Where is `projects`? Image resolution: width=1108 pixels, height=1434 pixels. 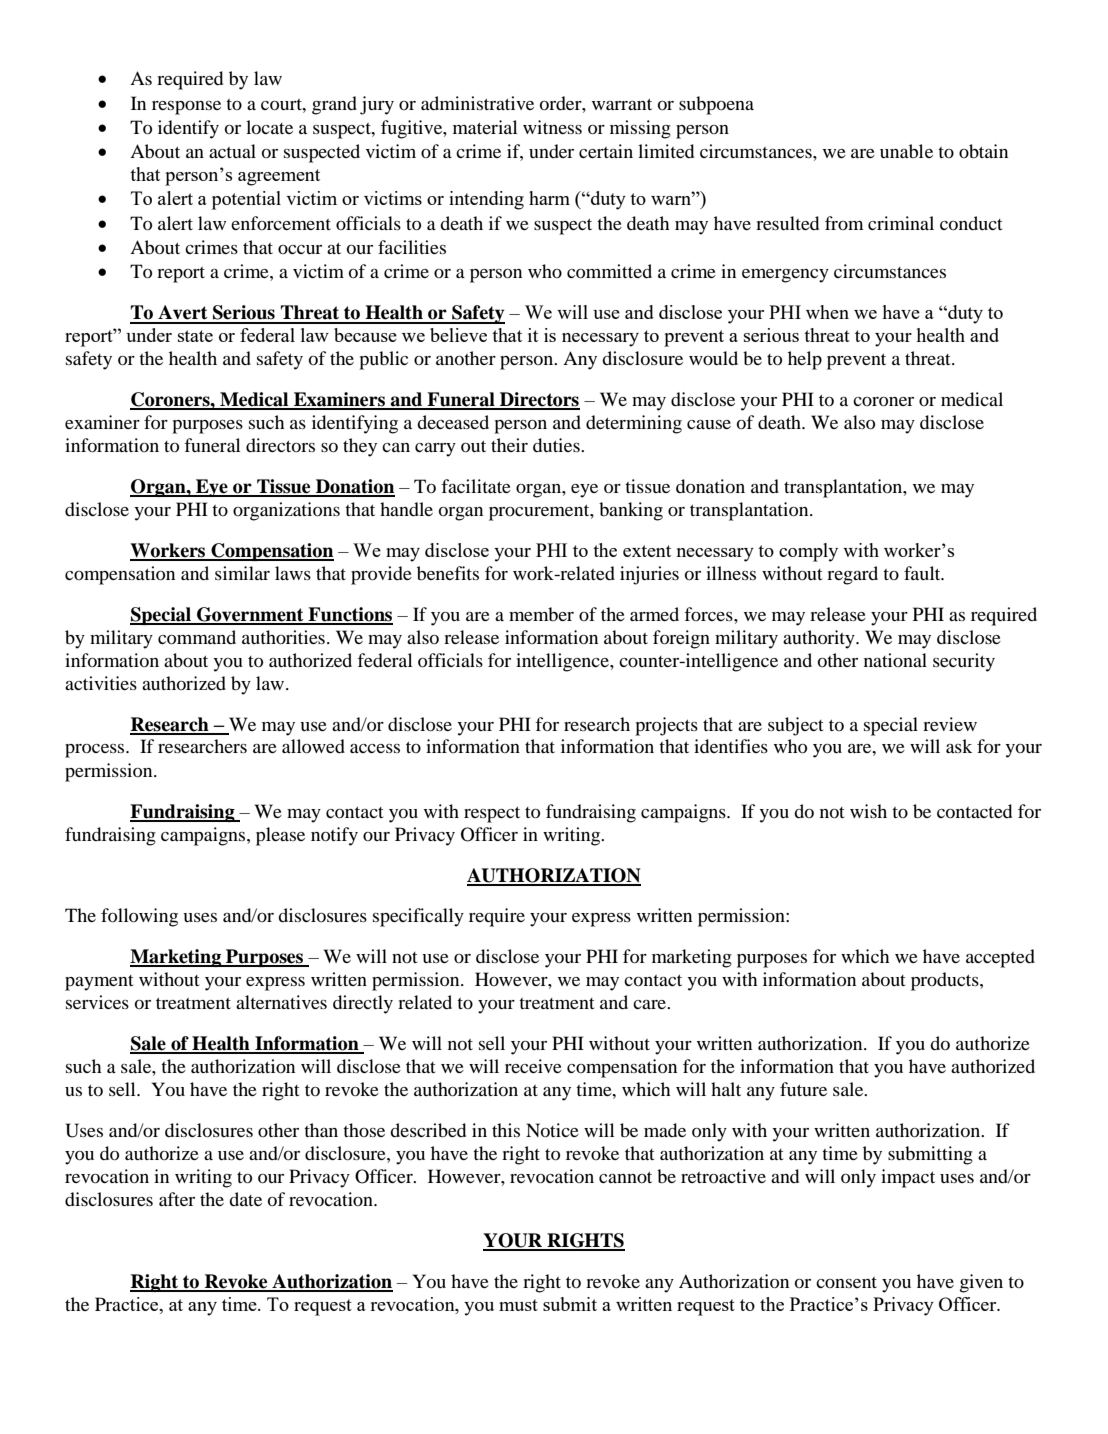 projects is located at coordinates (666, 726).
